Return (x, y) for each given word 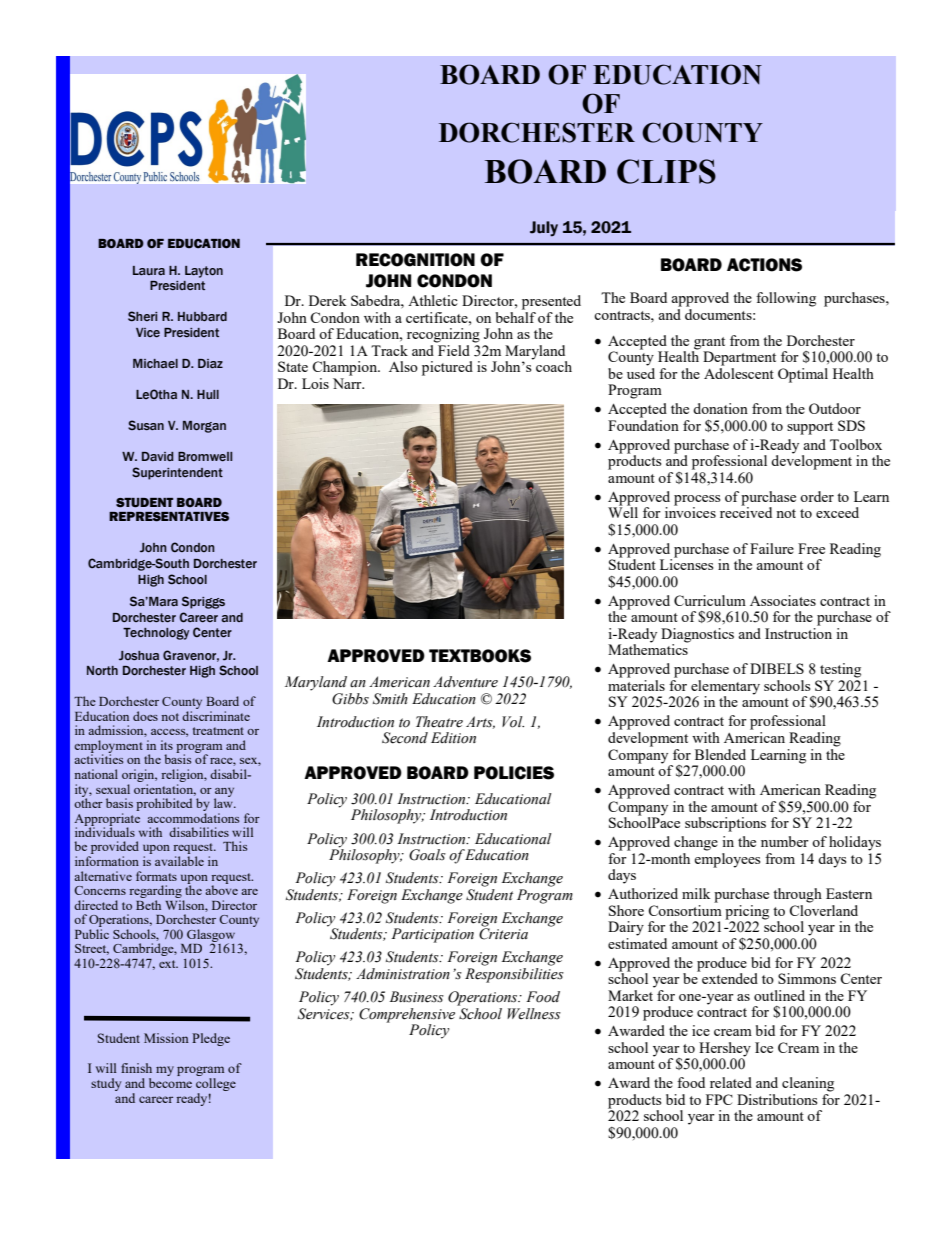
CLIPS (666, 171)
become (170, 1083)
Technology (156, 634)
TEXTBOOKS (480, 656)
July (544, 229)
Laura (149, 270)
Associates (783, 600)
